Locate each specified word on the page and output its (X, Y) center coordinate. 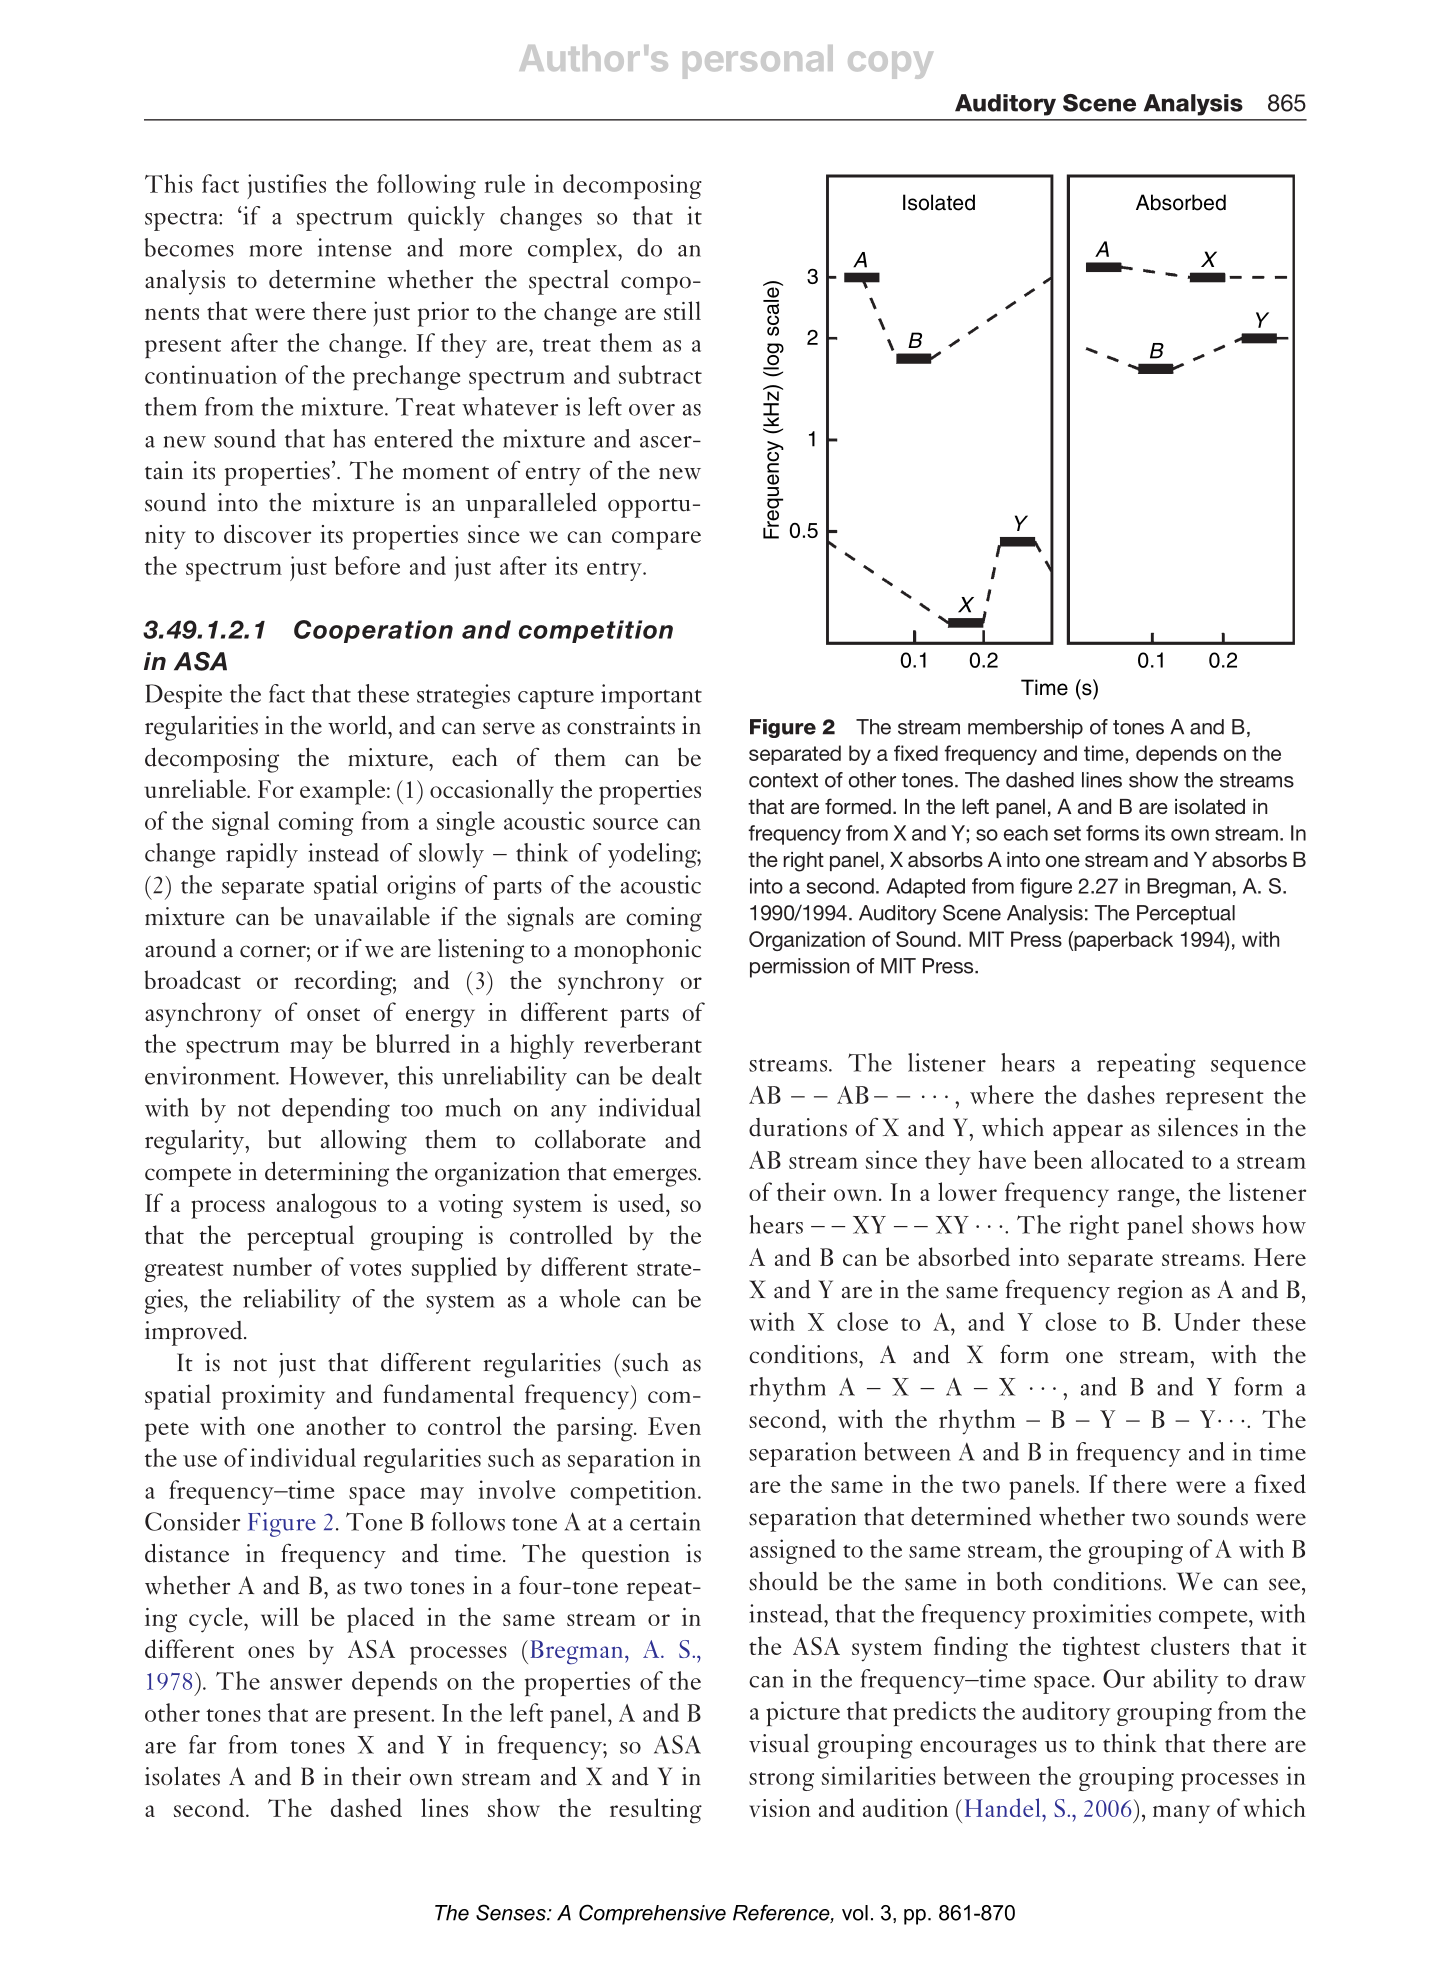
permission (799, 968)
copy (890, 65)
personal (758, 62)
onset (333, 1014)
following (426, 186)
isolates (182, 1776)
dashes (1121, 1094)
